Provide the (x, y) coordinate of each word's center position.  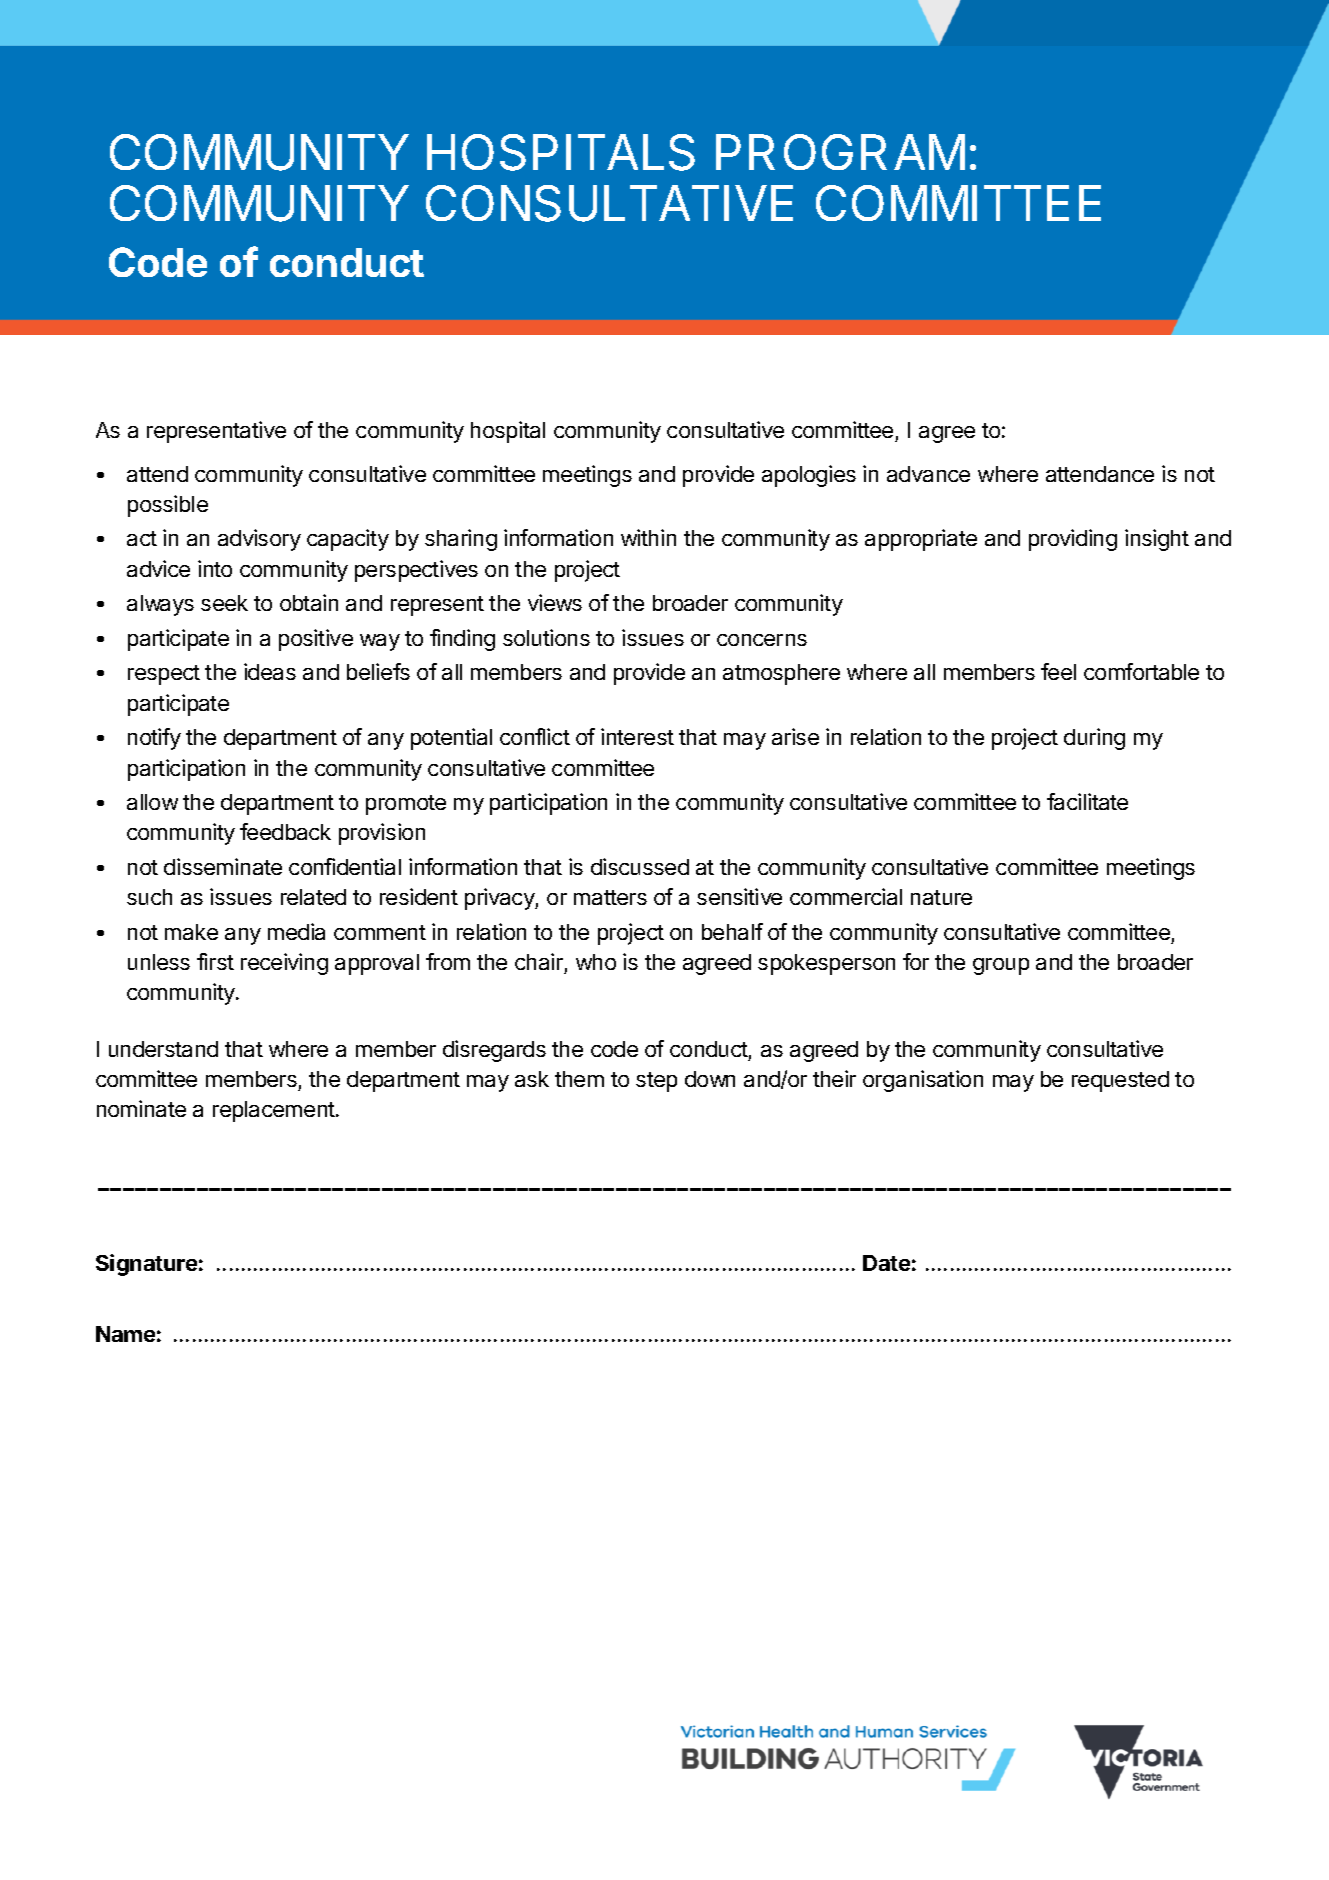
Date (886, 1263)
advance (928, 474)
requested (1120, 1081)
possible (168, 506)
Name (125, 1334)
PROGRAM (840, 152)
